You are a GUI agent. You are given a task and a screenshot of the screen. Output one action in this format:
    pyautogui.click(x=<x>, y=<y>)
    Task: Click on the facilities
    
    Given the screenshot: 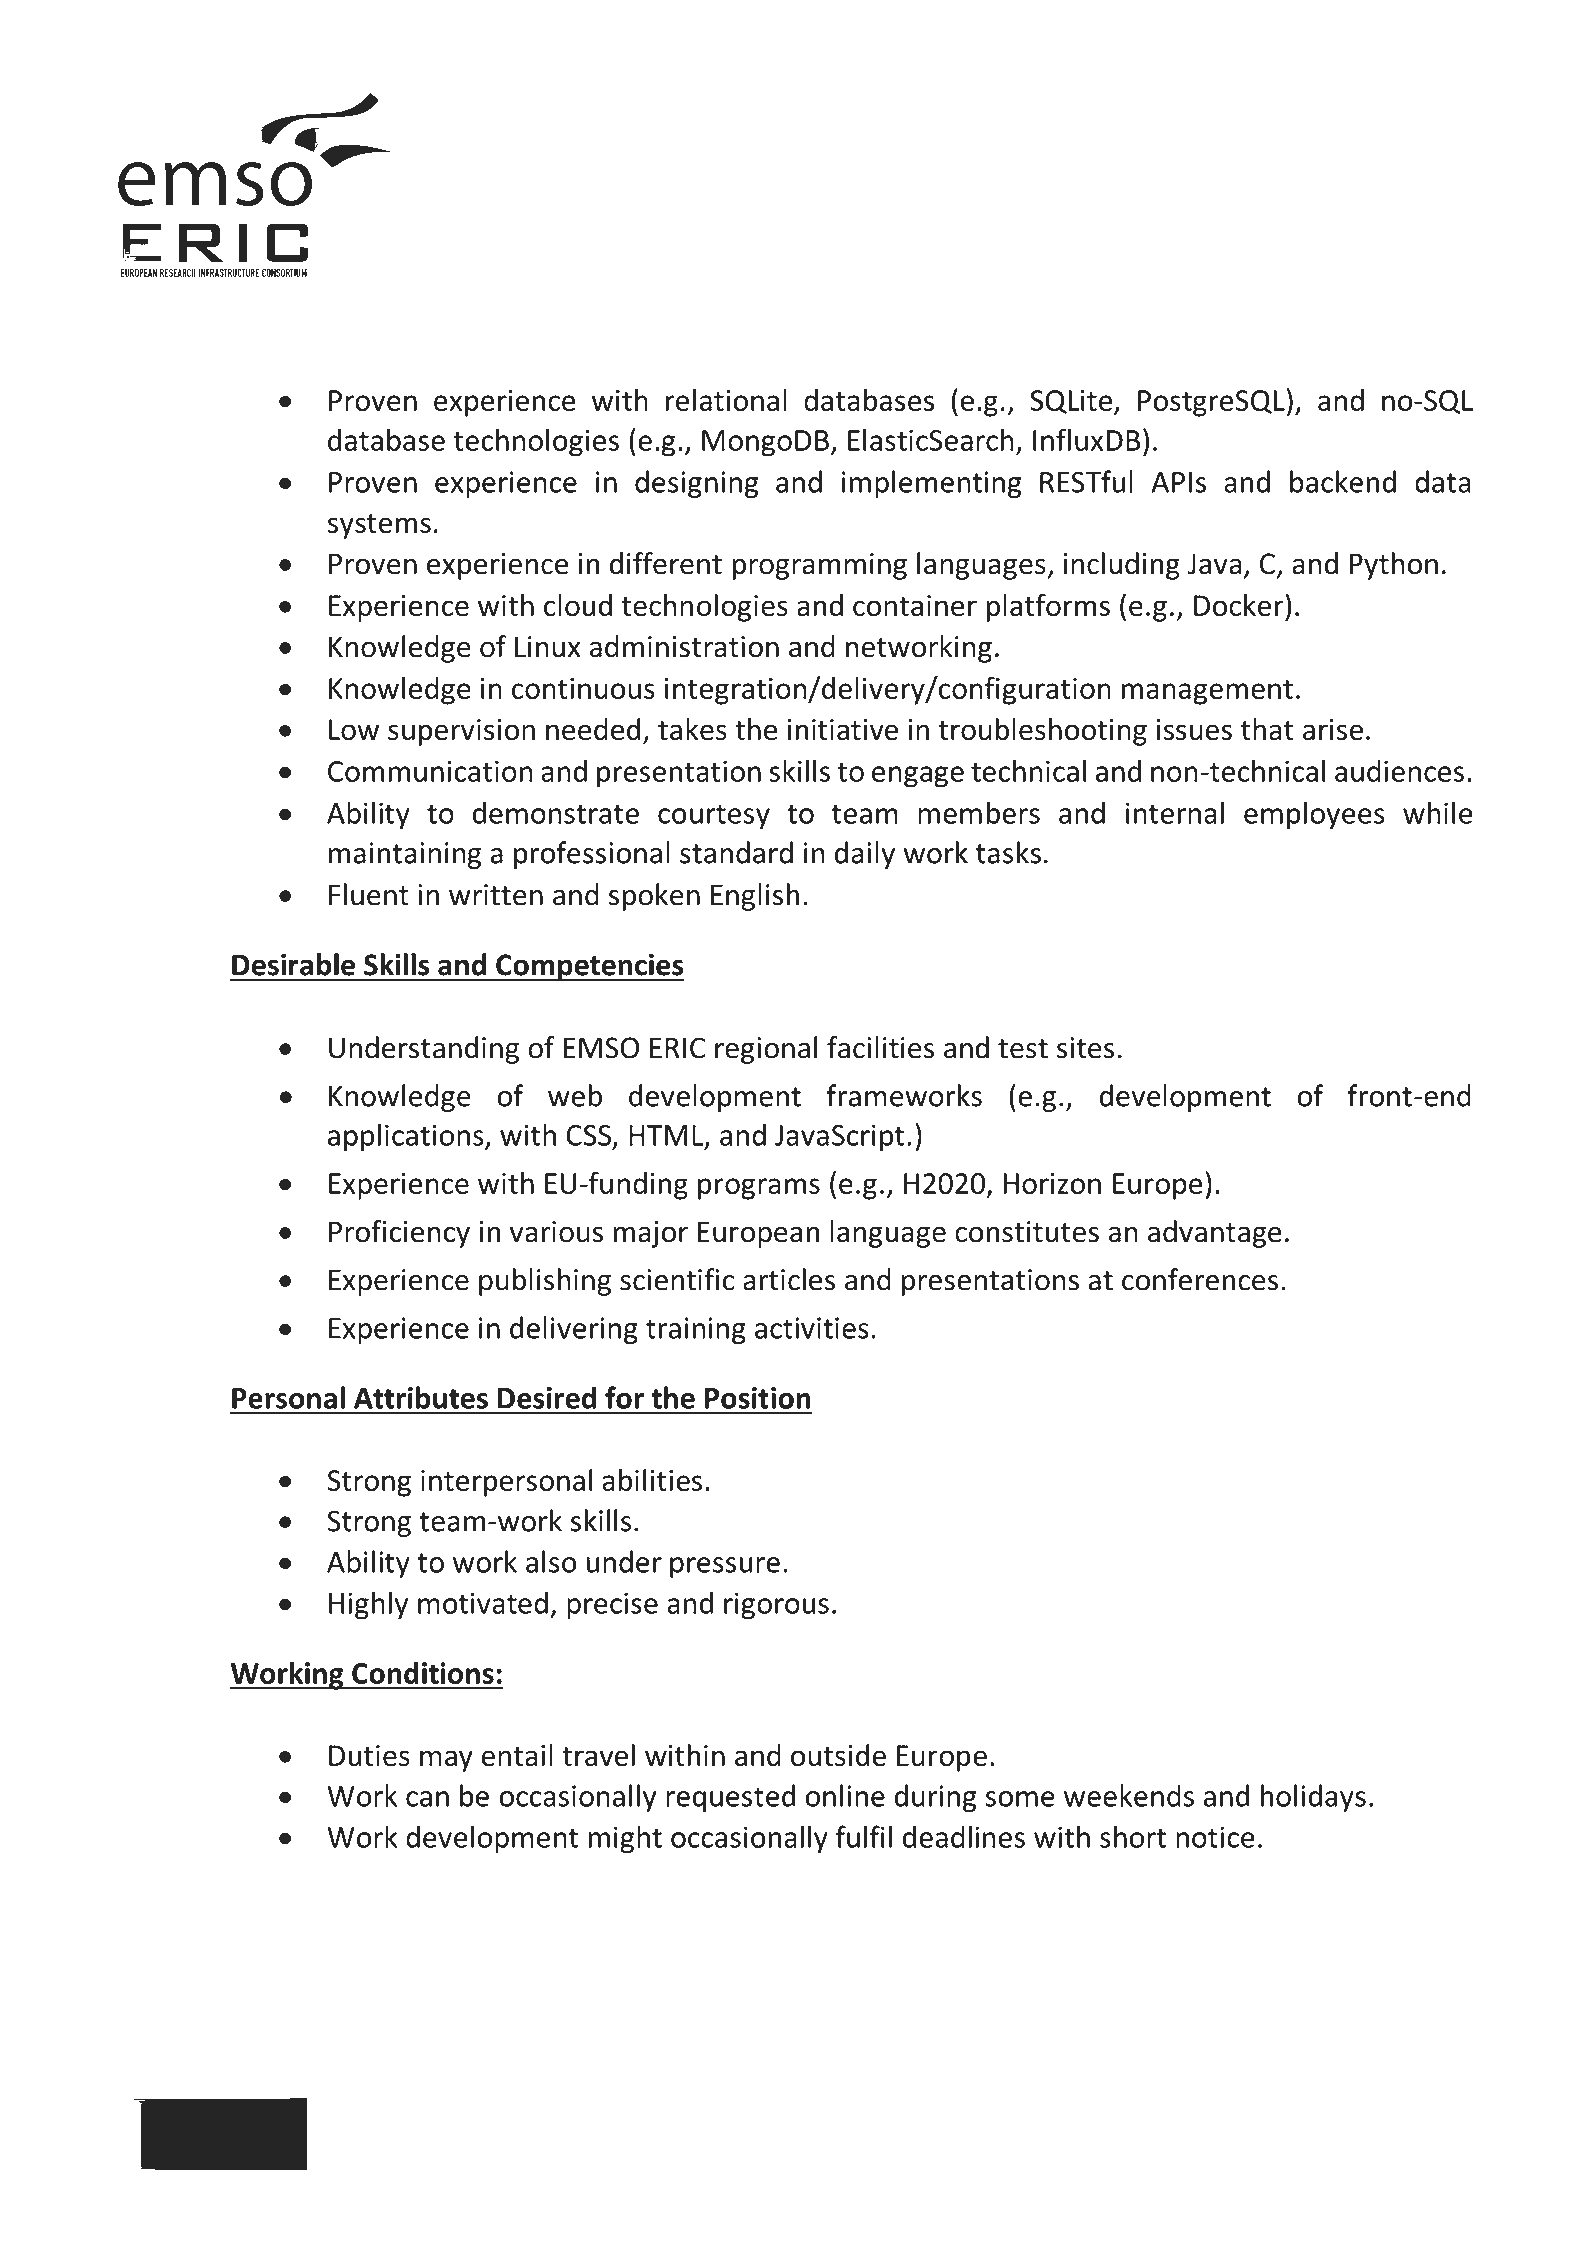 What is the action you would take?
    pyautogui.click(x=880, y=1047)
